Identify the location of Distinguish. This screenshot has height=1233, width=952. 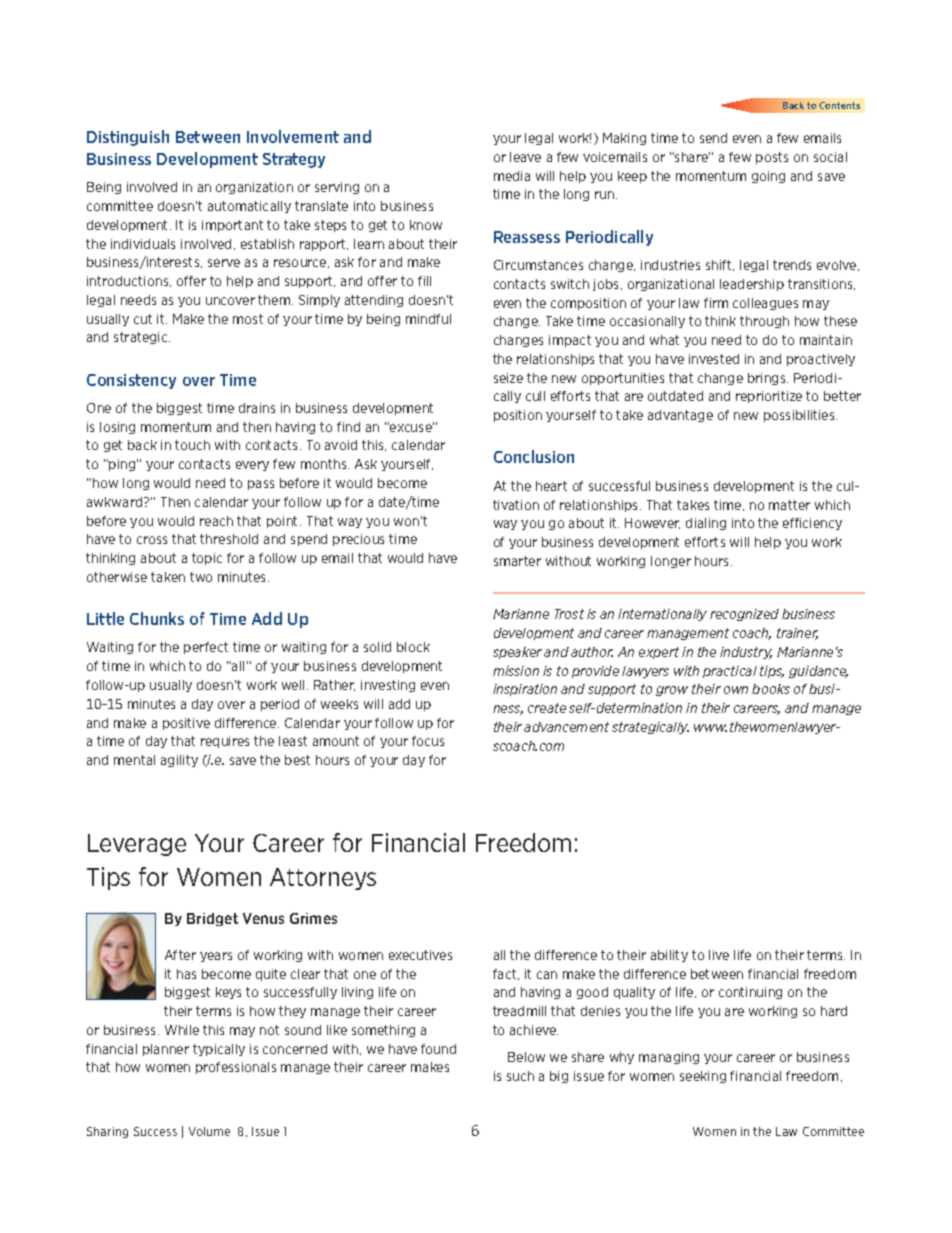
(128, 138).
